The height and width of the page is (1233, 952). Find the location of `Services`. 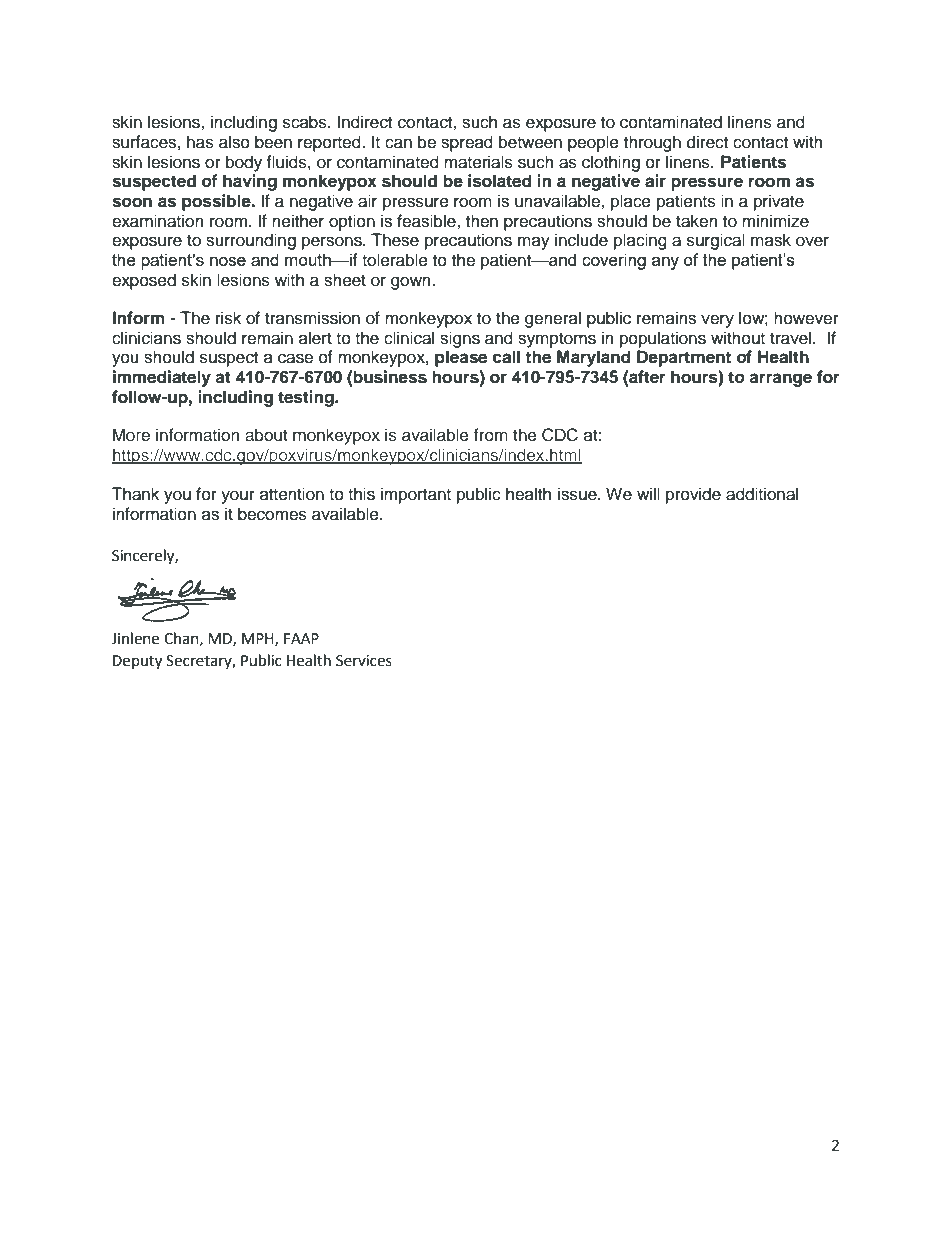

Services is located at coordinates (364, 661).
